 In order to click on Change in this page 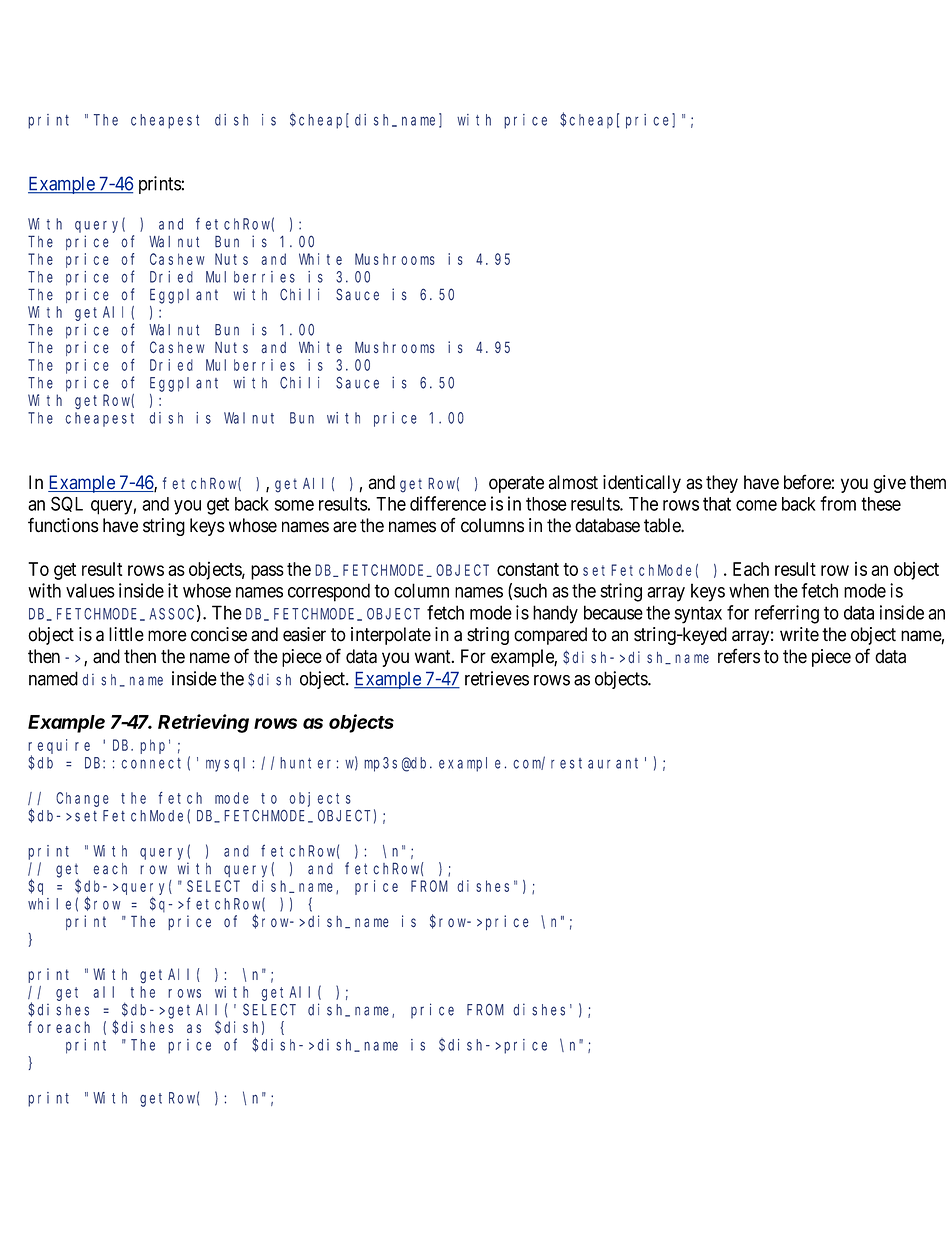, I will do `click(82, 799)`.
